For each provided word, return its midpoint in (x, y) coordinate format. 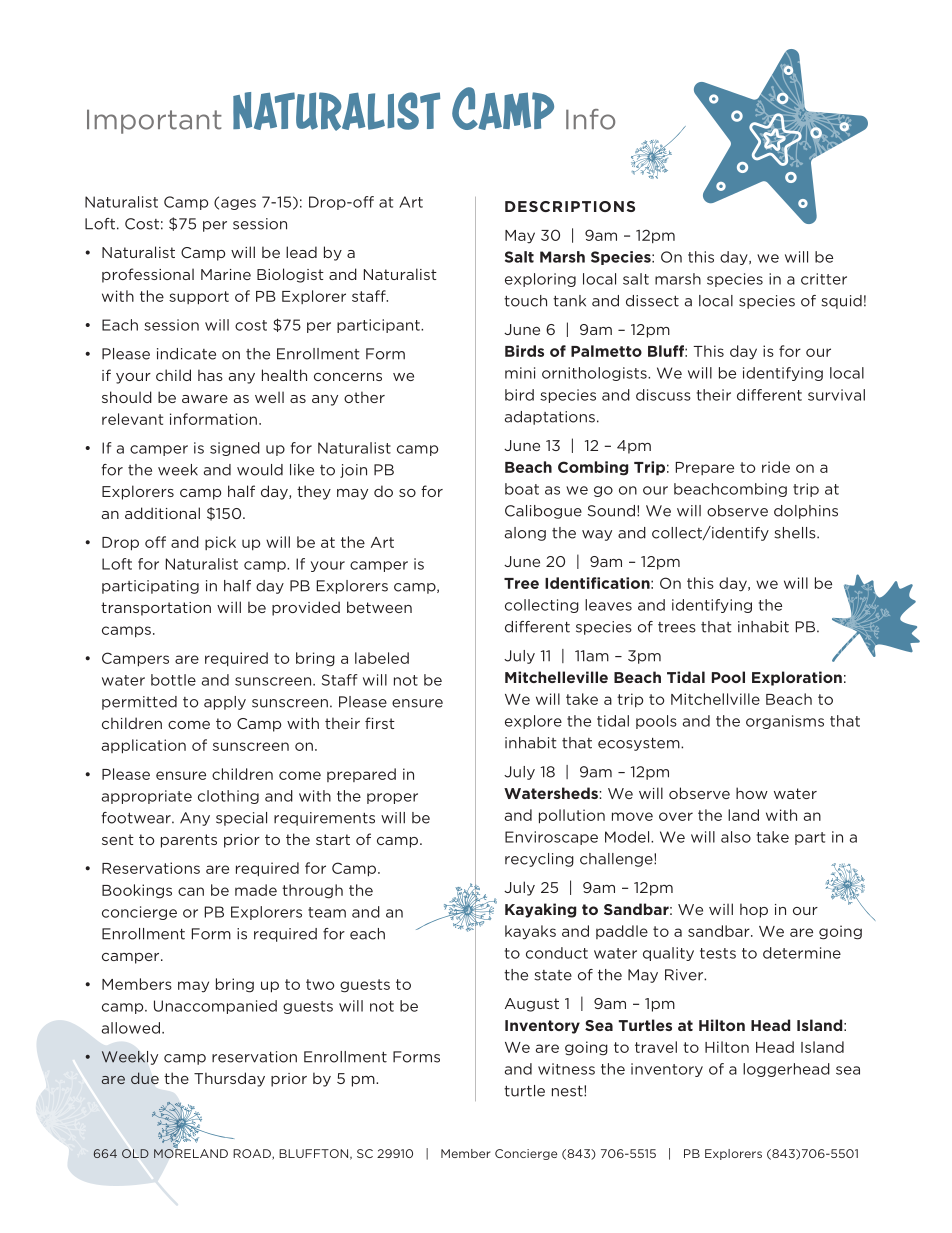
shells (796, 533)
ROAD (253, 1154)
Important (154, 122)
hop (754, 910)
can (191, 891)
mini (520, 373)
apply (225, 703)
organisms (785, 722)
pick (220, 543)
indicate (186, 354)
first (380, 723)
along (525, 534)
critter (824, 279)
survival (836, 395)
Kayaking (540, 910)
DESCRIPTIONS (570, 206)
